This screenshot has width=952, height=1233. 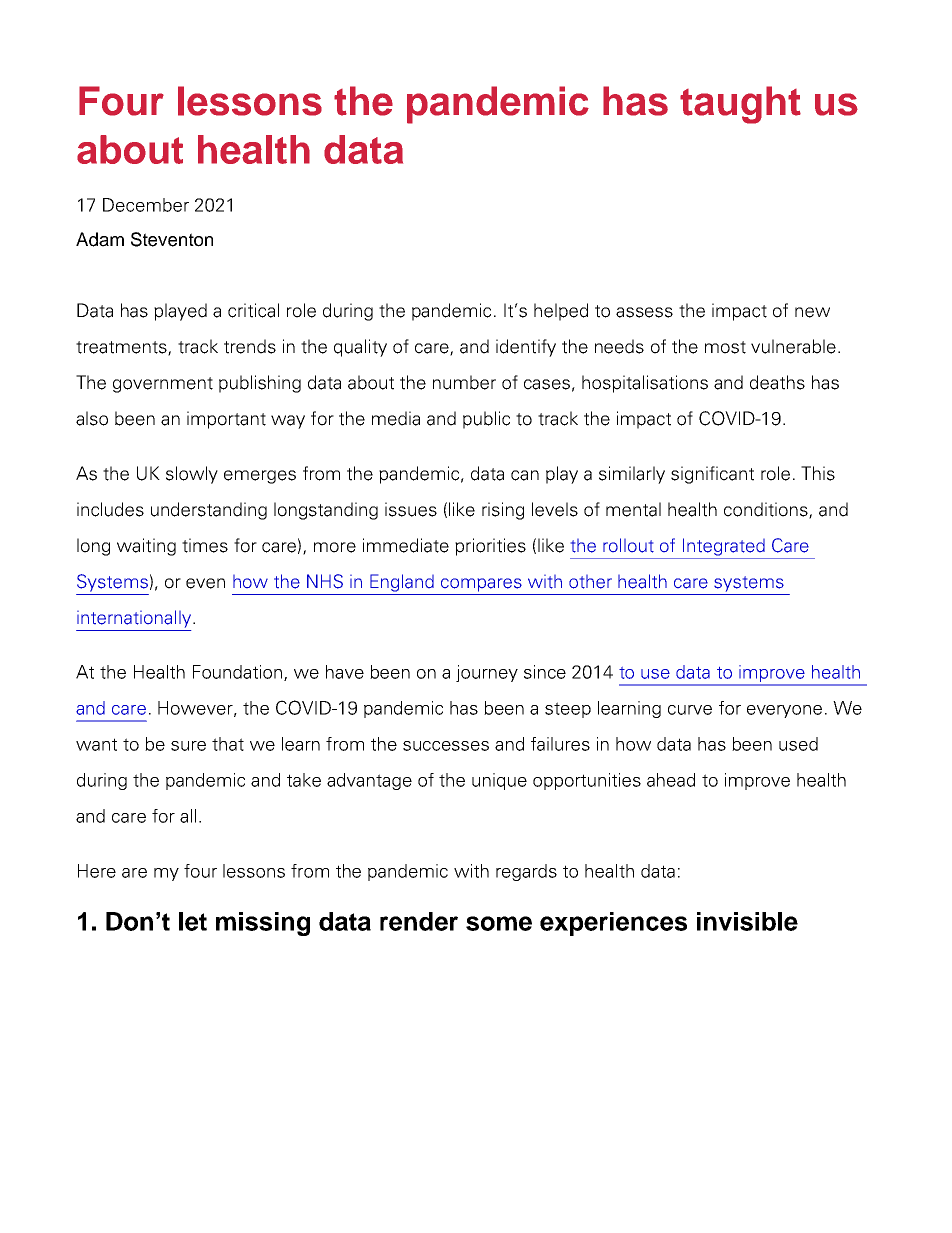 What do you see at coordinates (411, 509) in the screenshot?
I see `issues` at bounding box center [411, 509].
